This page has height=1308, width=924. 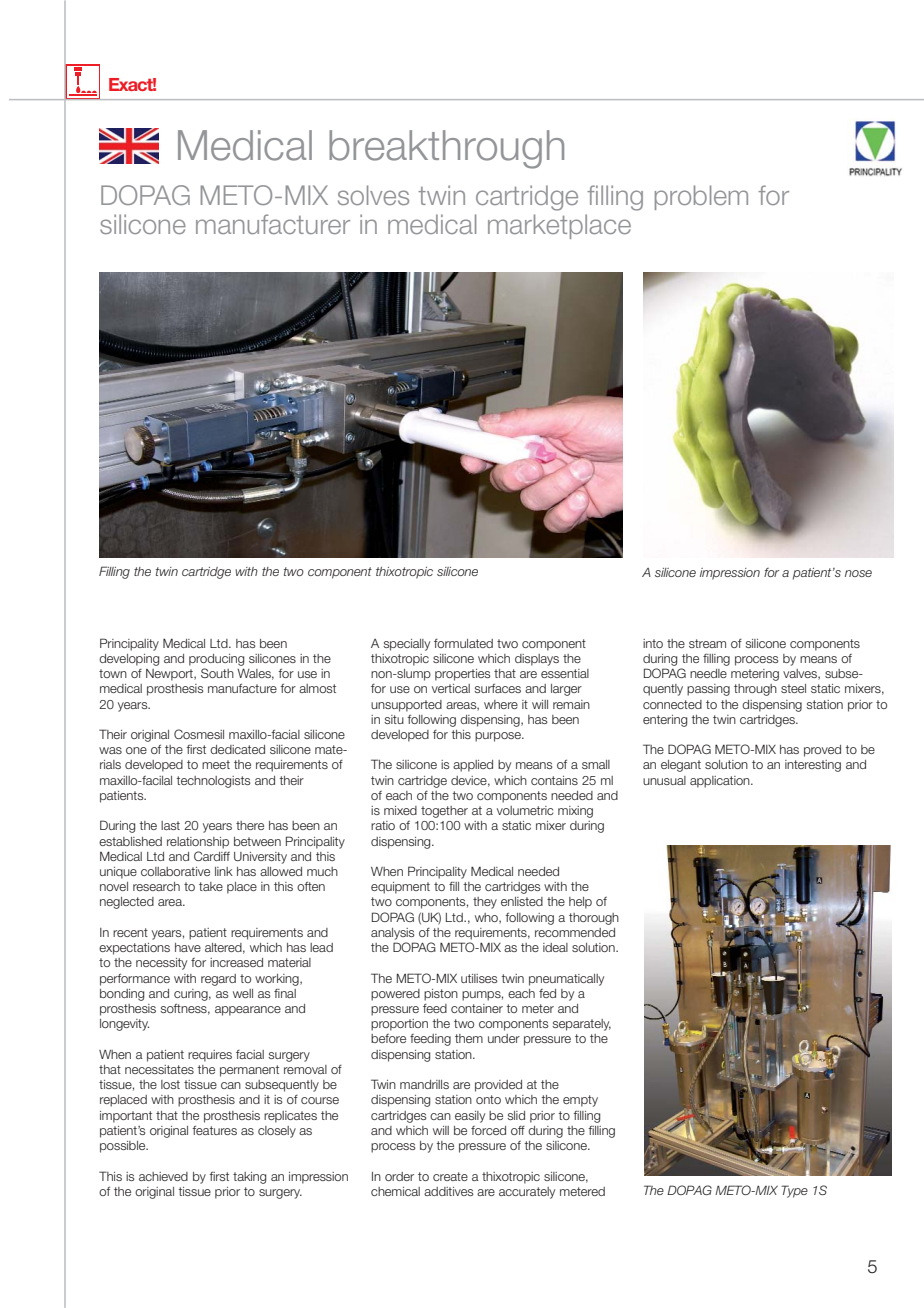 I want to click on application, so click(x=721, y=782).
